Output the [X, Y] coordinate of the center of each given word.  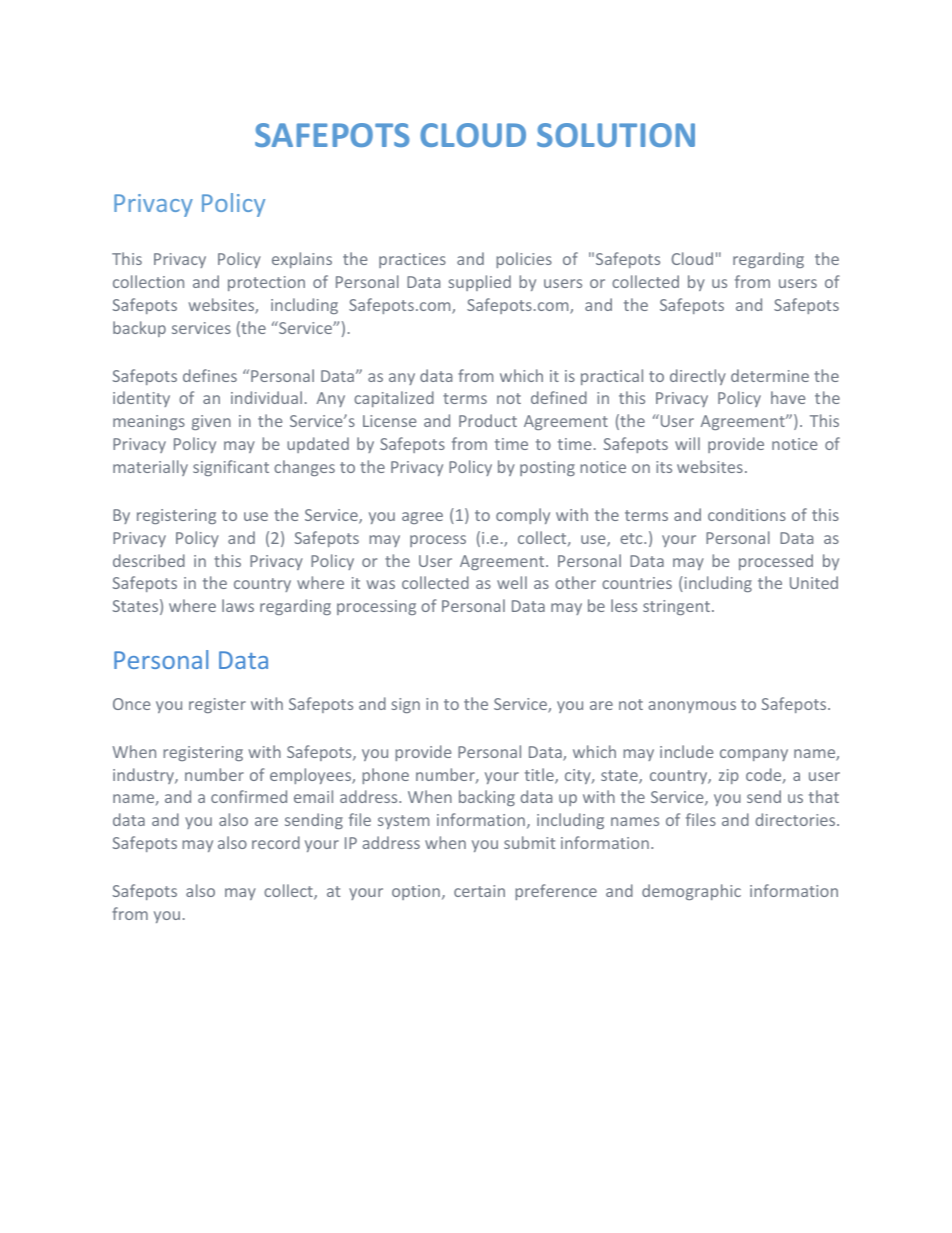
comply [523, 516]
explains [302, 260]
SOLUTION [616, 135]
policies [524, 260]
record [276, 842]
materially [150, 468]
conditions [747, 514]
